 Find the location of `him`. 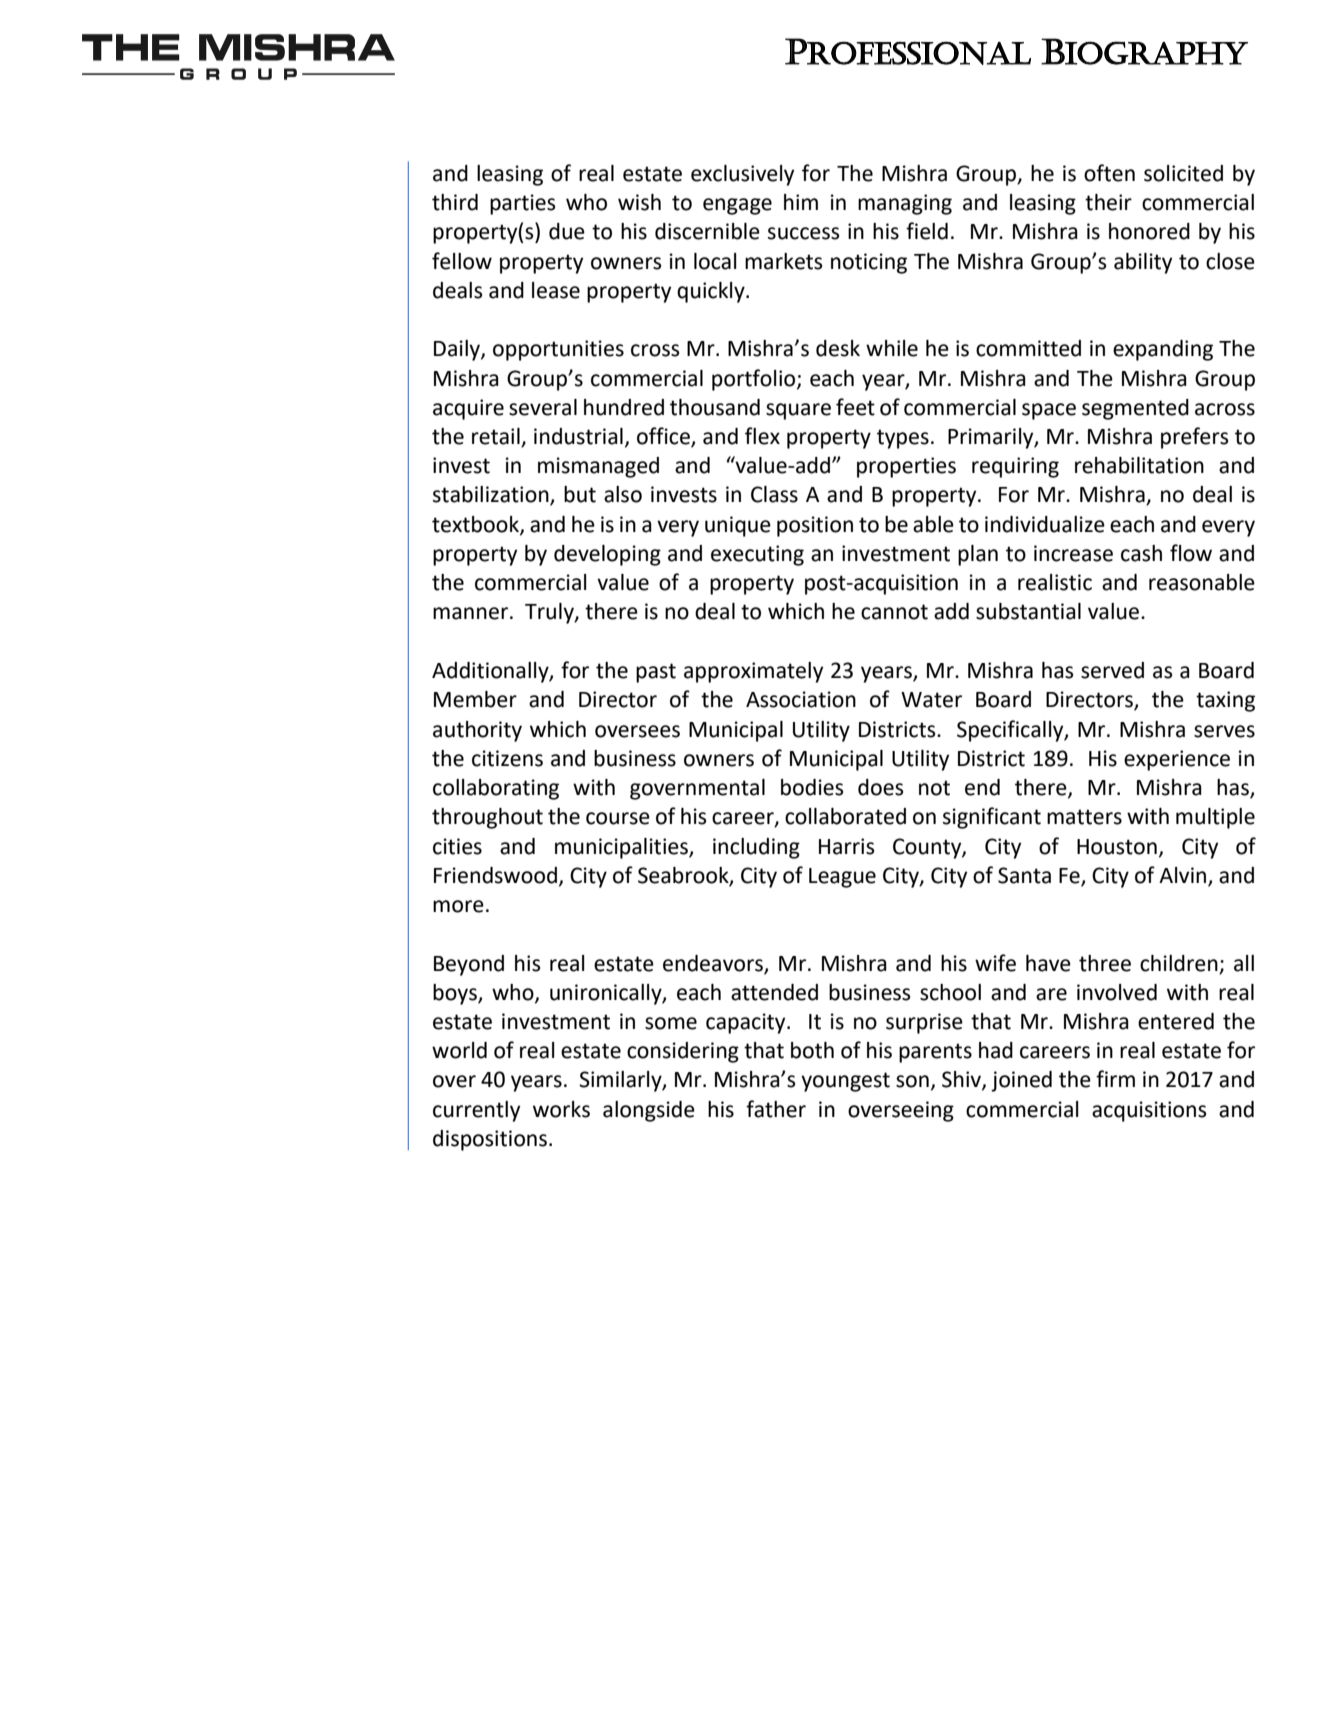

him is located at coordinates (801, 202).
